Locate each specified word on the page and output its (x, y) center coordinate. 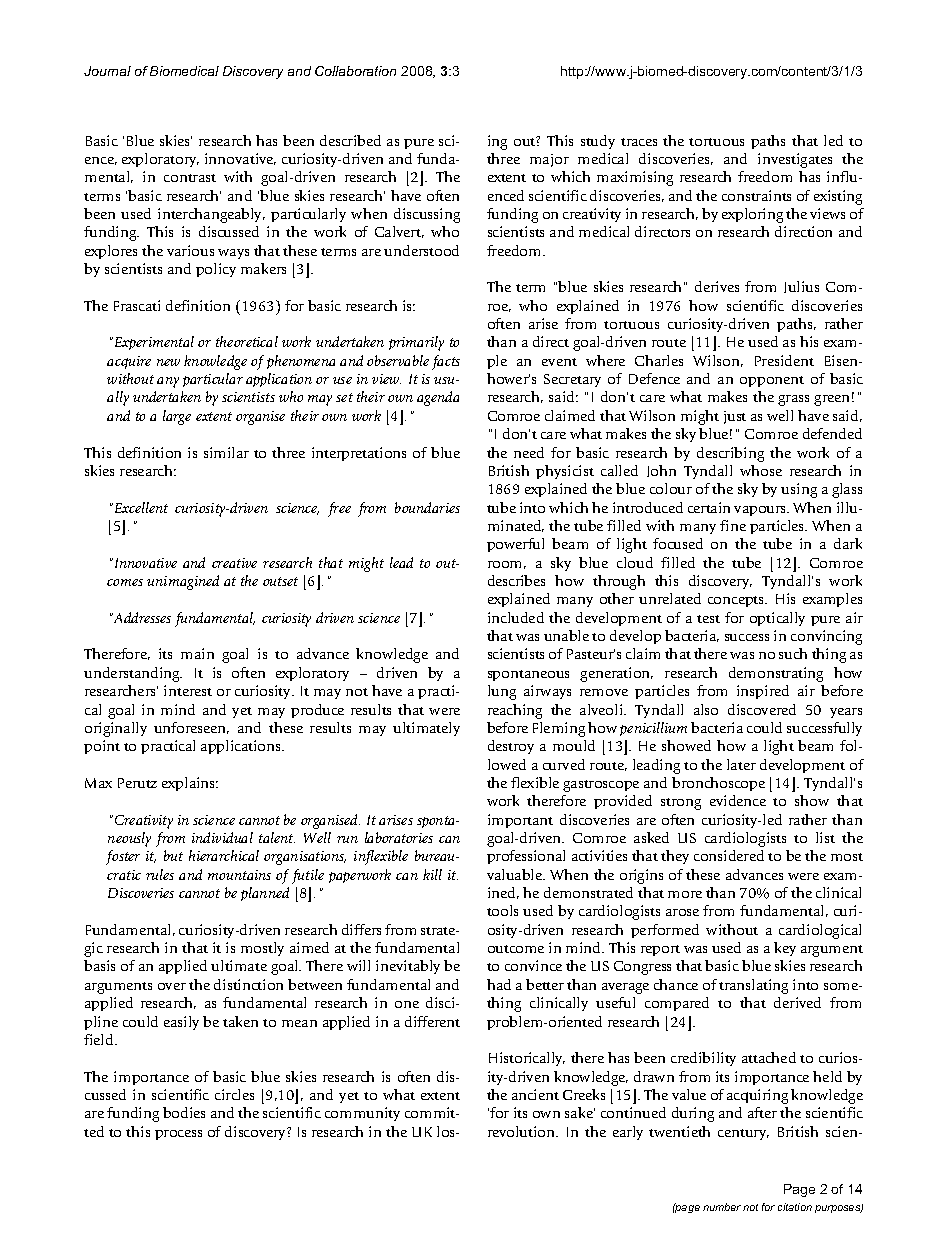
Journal (107, 71)
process (178, 1135)
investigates (795, 160)
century (743, 1134)
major (549, 160)
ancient (535, 1094)
